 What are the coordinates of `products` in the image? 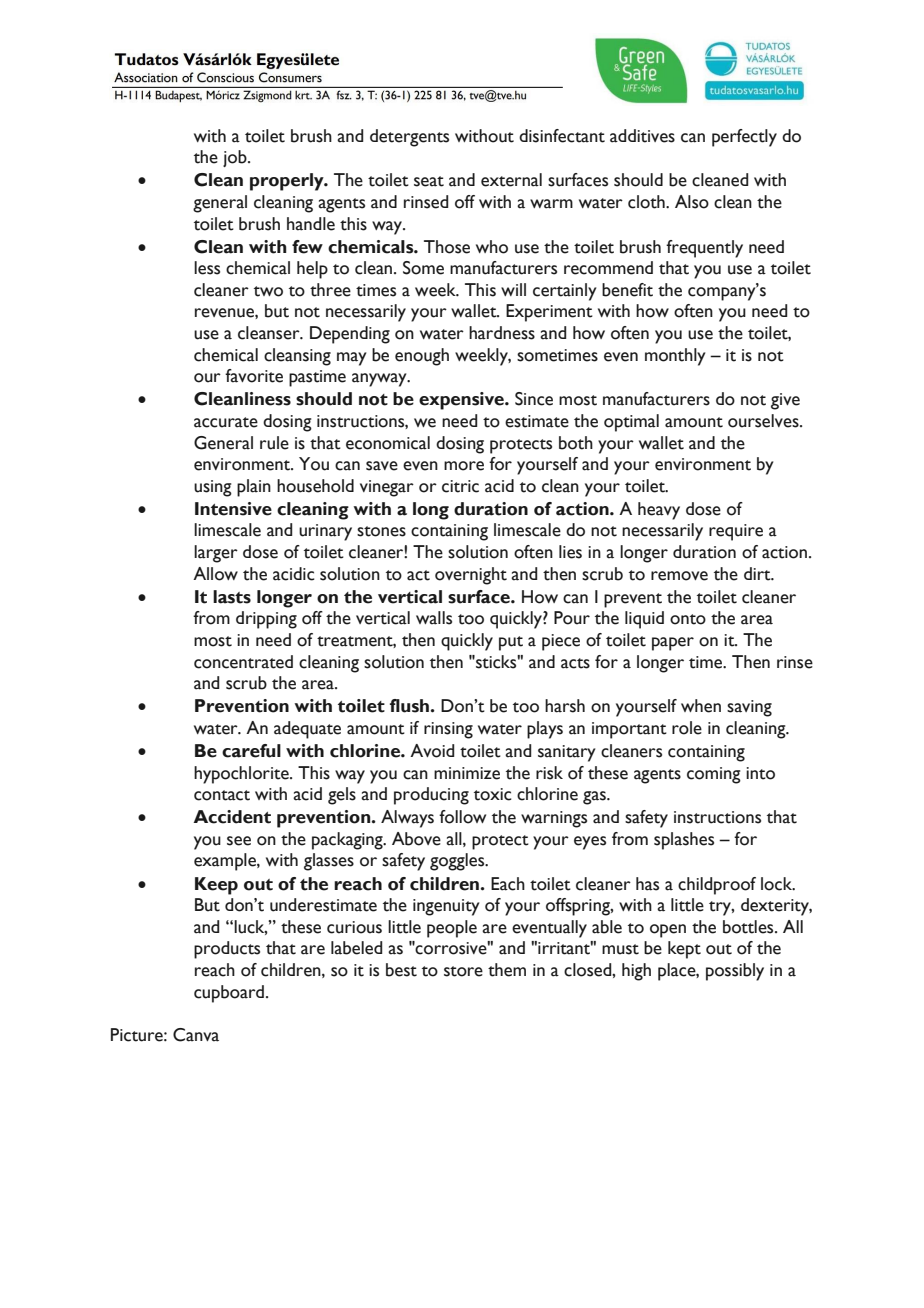 It's located at (227, 950).
